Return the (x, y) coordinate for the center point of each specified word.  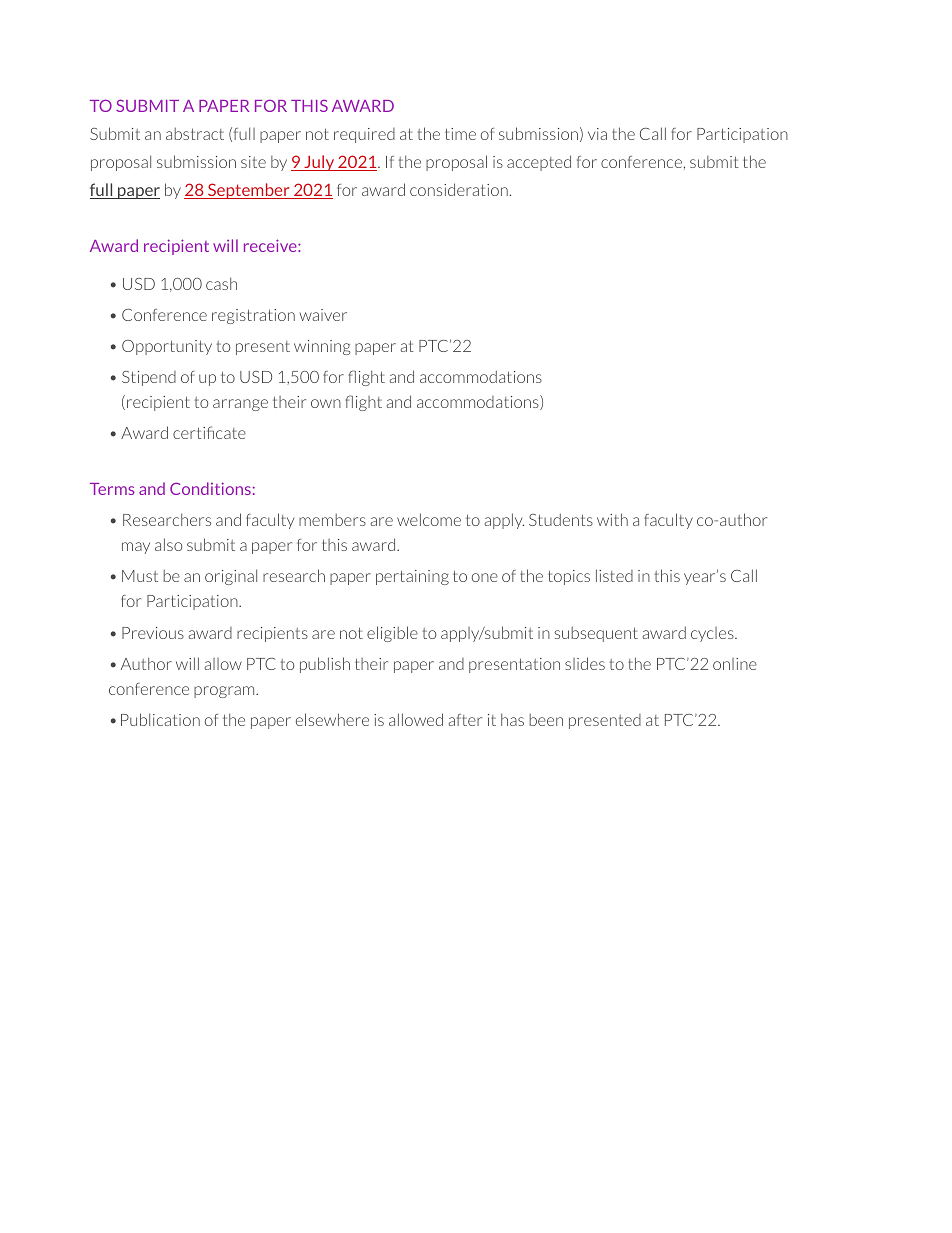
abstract (195, 134)
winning (322, 347)
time (460, 134)
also (168, 544)
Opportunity (167, 347)
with (612, 519)
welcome (429, 519)
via (597, 134)
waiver (323, 315)
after (465, 720)
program (225, 692)
